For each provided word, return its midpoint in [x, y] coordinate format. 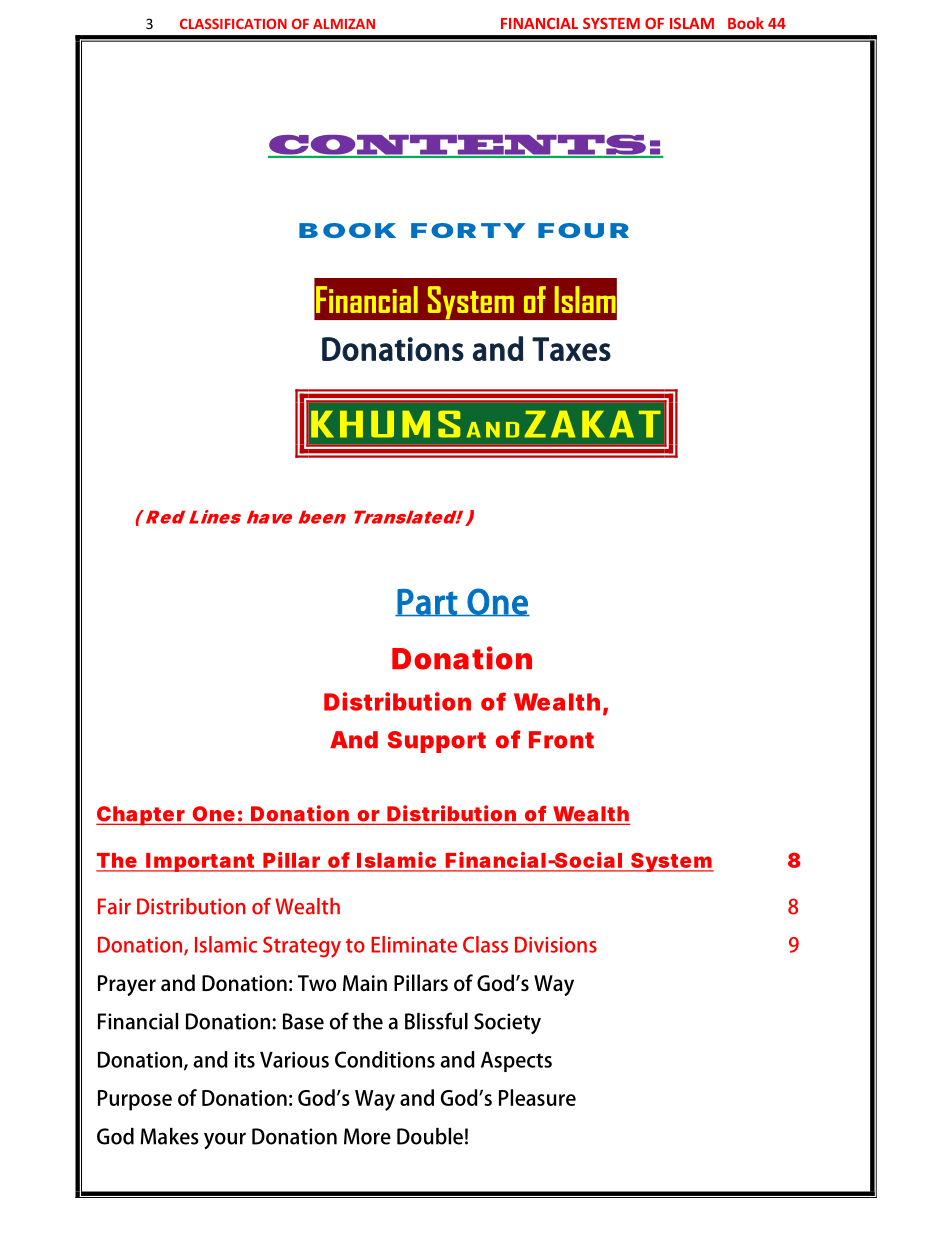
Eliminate [414, 944]
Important [201, 862]
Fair [114, 906]
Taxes [571, 349]
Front [561, 740]
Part [427, 603]
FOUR [583, 230]
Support [437, 742]
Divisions [556, 945]
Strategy [302, 947]
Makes [169, 1136]
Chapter [141, 816]
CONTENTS [458, 146]
